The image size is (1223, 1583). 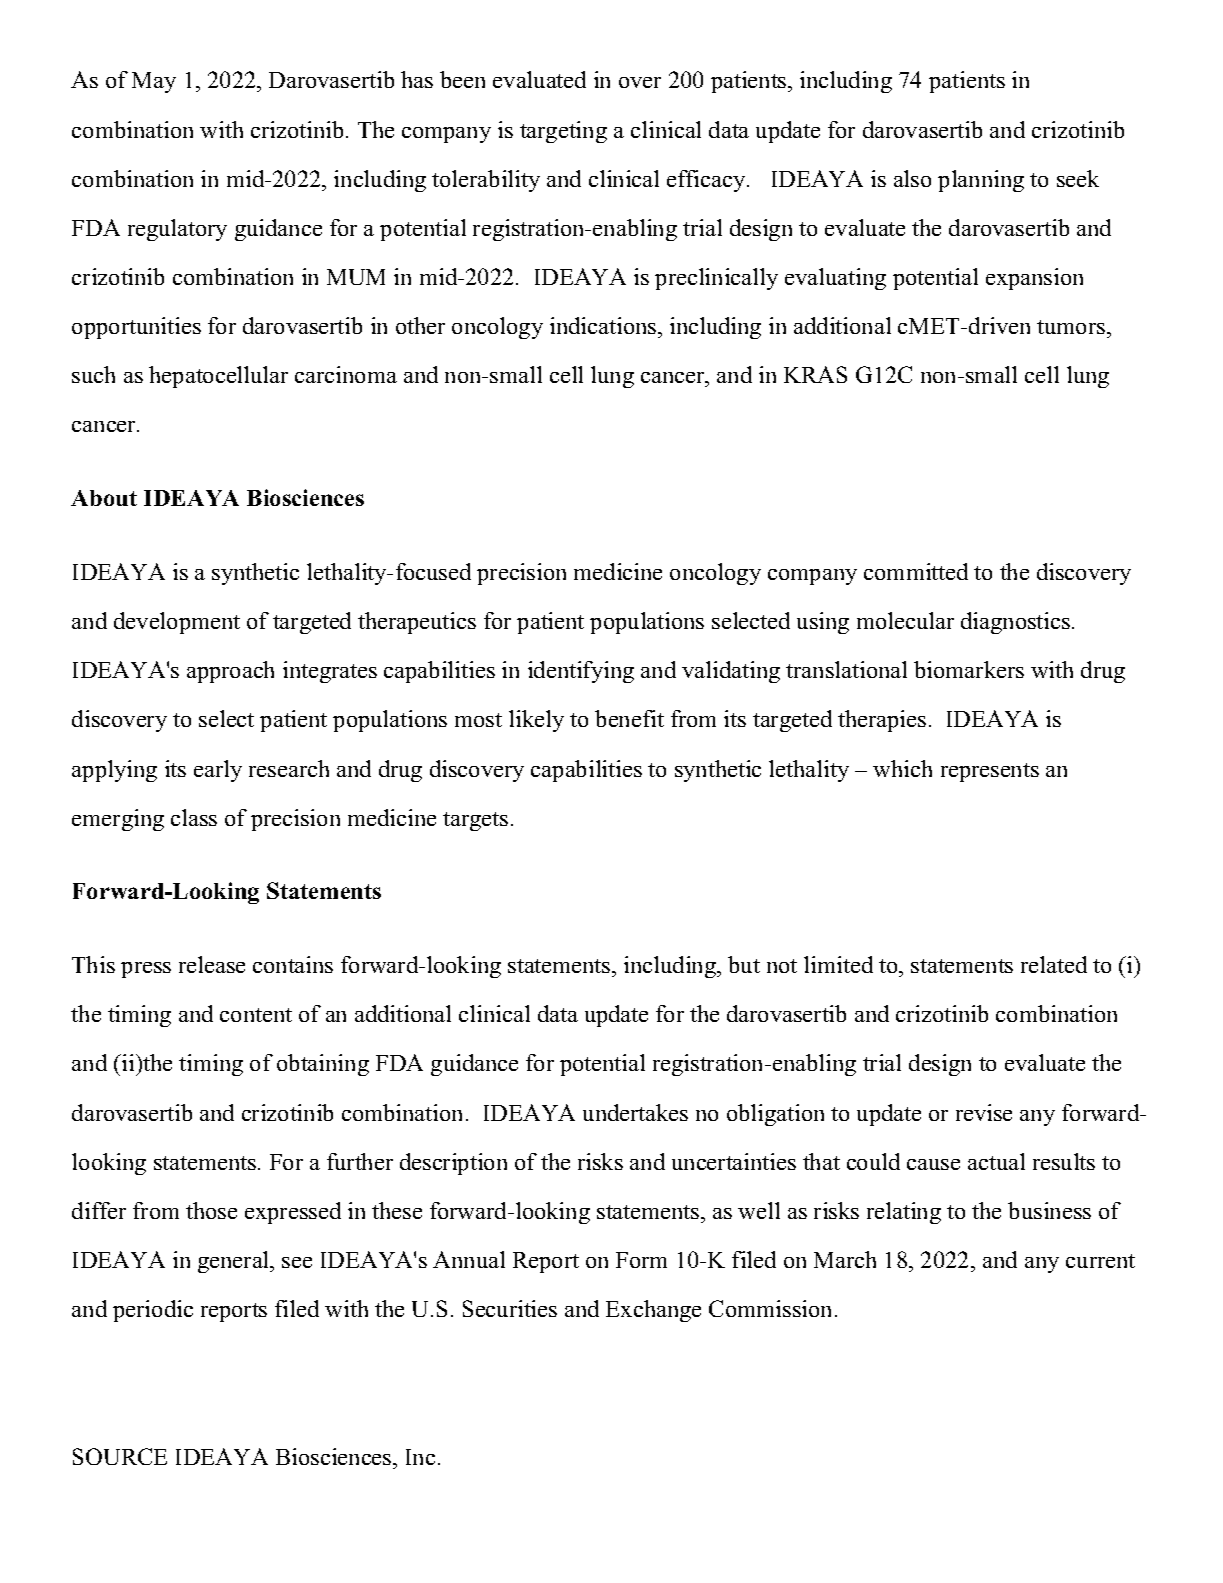 What do you see at coordinates (218, 771) in the screenshot?
I see `early` at bounding box center [218, 771].
